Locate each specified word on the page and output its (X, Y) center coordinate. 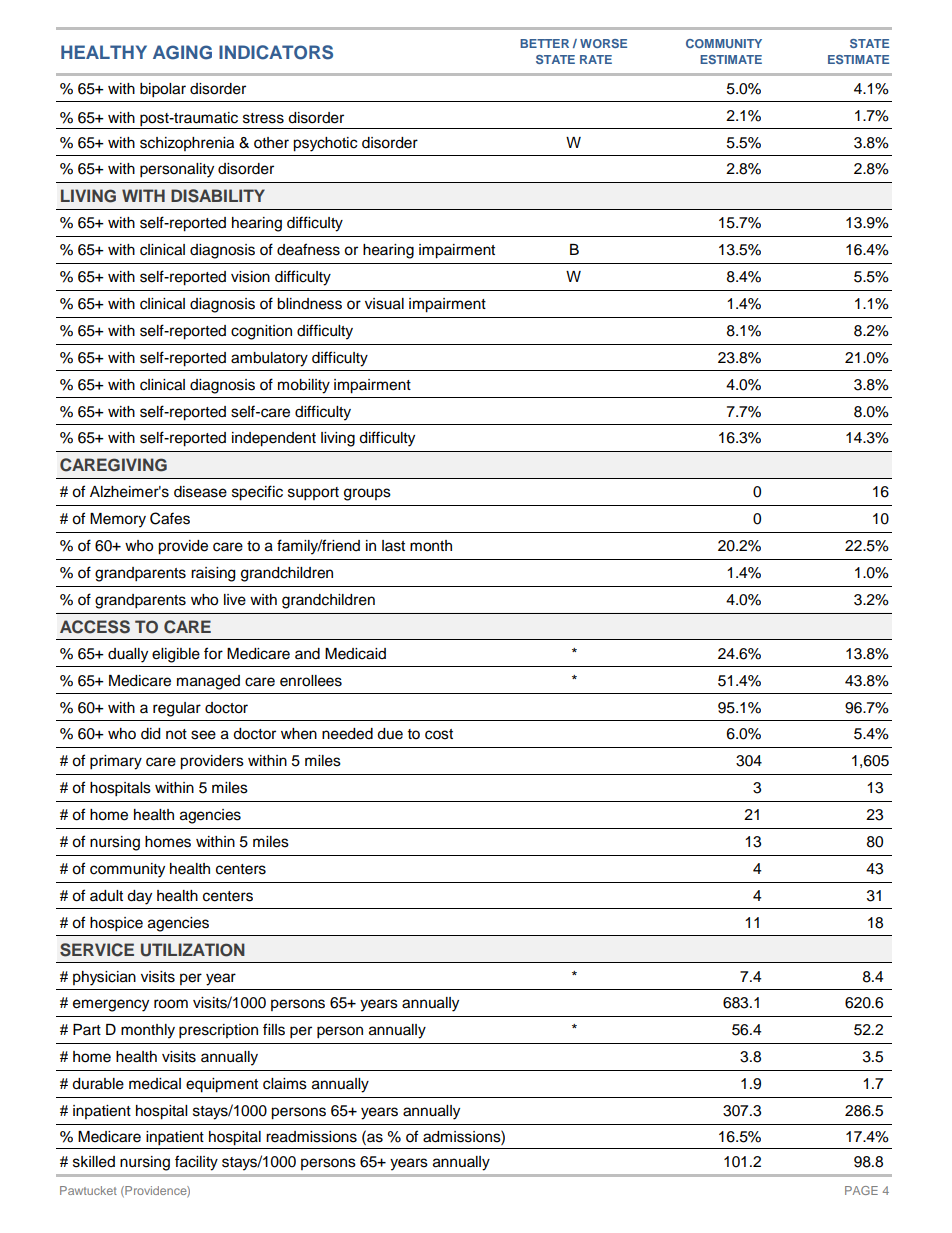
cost (439, 734)
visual (384, 304)
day (139, 897)
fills (274, 1029)
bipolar (163, 90)
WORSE (603, 43)
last (393, 546)
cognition (261, 332)
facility (196, 1163)
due (390, 734)
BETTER (544, 43)
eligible (176, 655)
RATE (596, 59)
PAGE (861, 1190)
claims (285, 1084)
